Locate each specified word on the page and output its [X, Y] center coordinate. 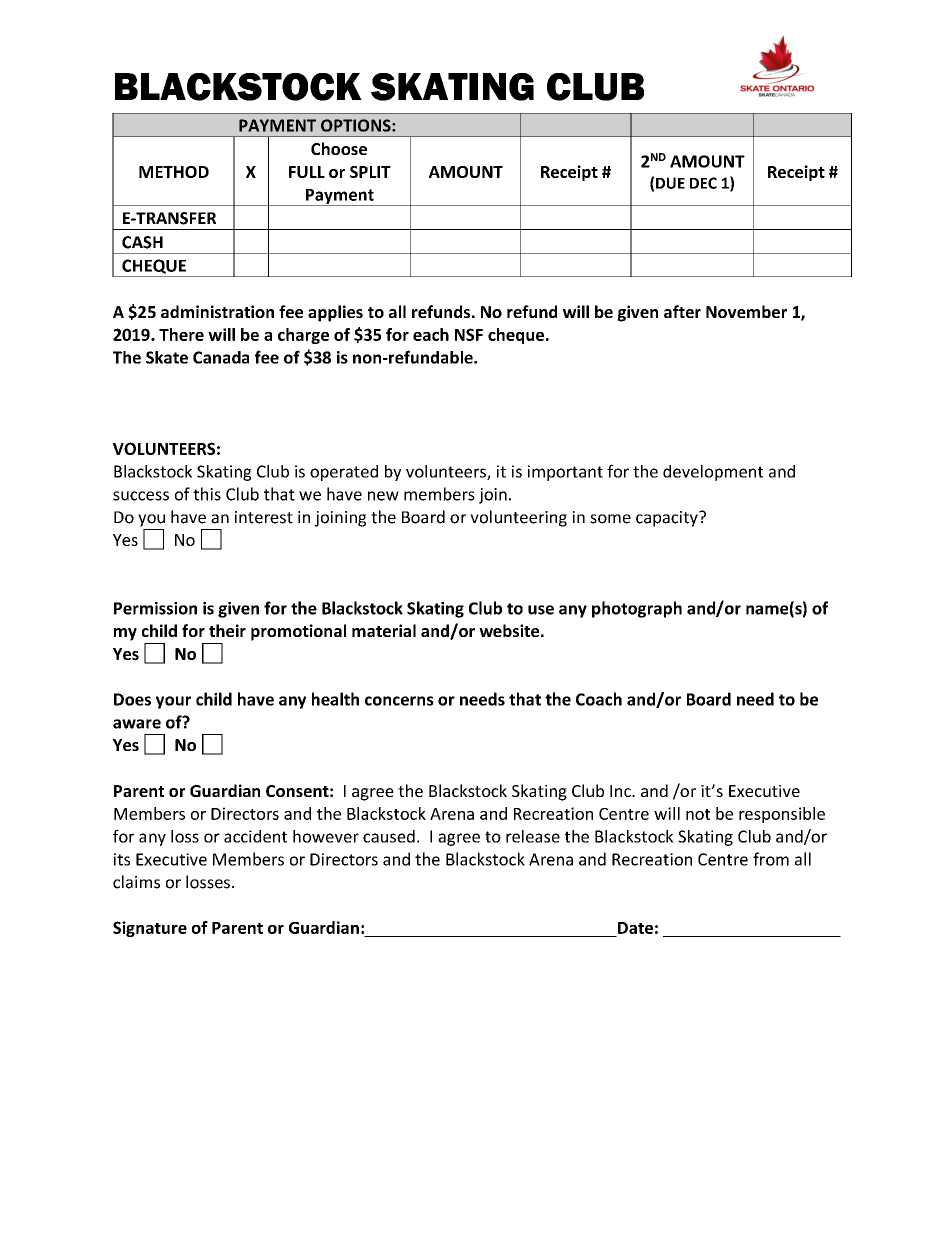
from [771, 859]
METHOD [174, 172]
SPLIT [370, 172]
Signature [150, 929]
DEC [703, 183]
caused [389, 836]
